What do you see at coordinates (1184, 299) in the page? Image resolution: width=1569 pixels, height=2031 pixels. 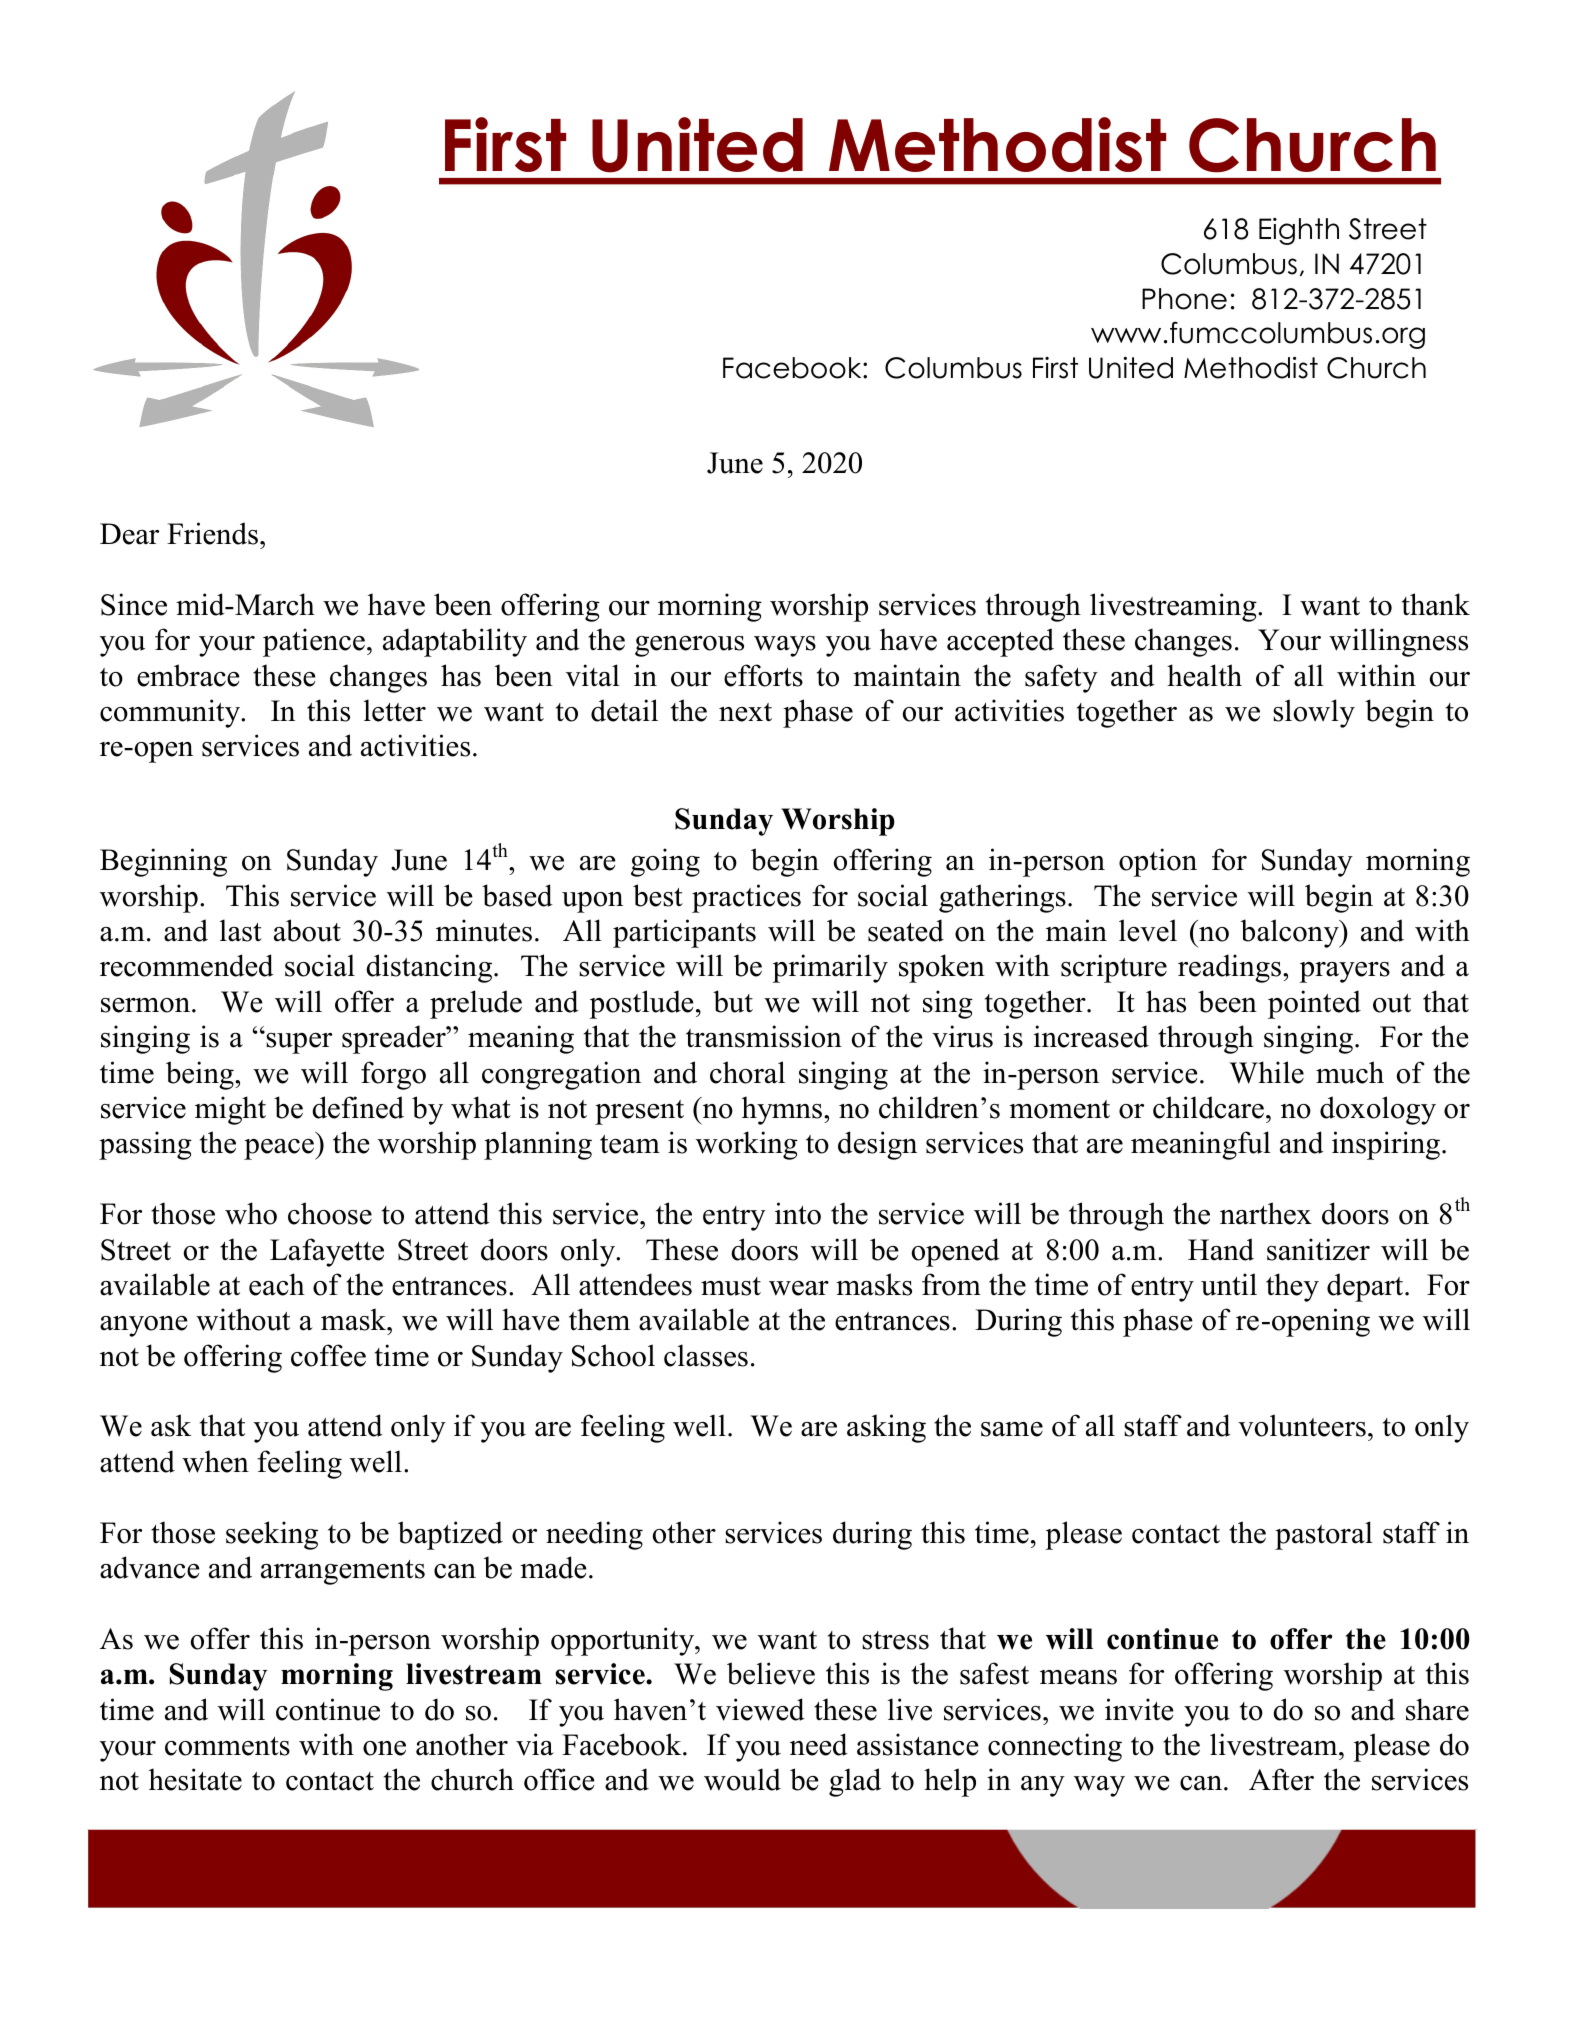 I see `Phone` at bounding box center [1184, 299].
